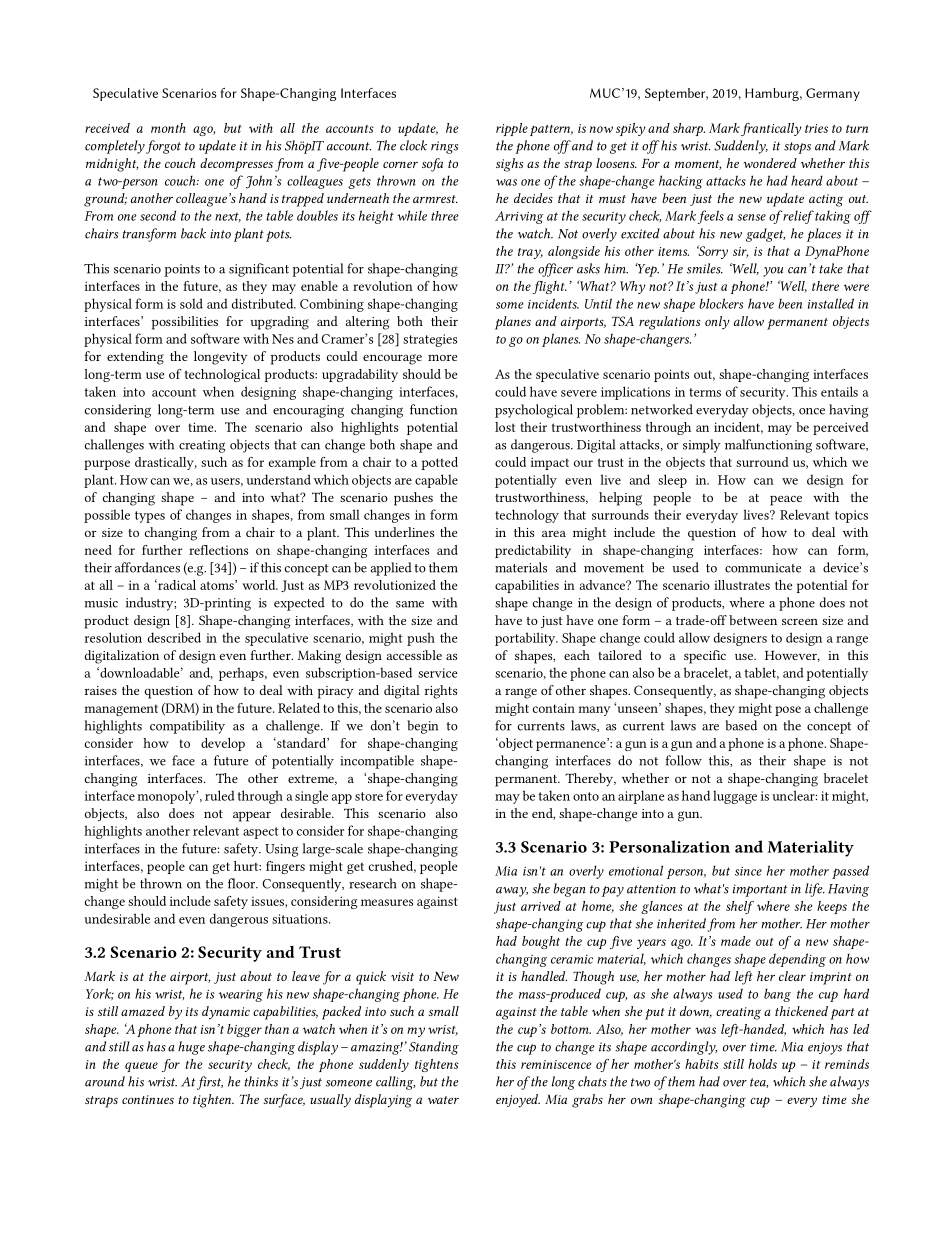 This document has width=952, height=1233. What do you see at coordinates (210, 1083) in the document?
I see `first` at bounding box center [210, 1083].
